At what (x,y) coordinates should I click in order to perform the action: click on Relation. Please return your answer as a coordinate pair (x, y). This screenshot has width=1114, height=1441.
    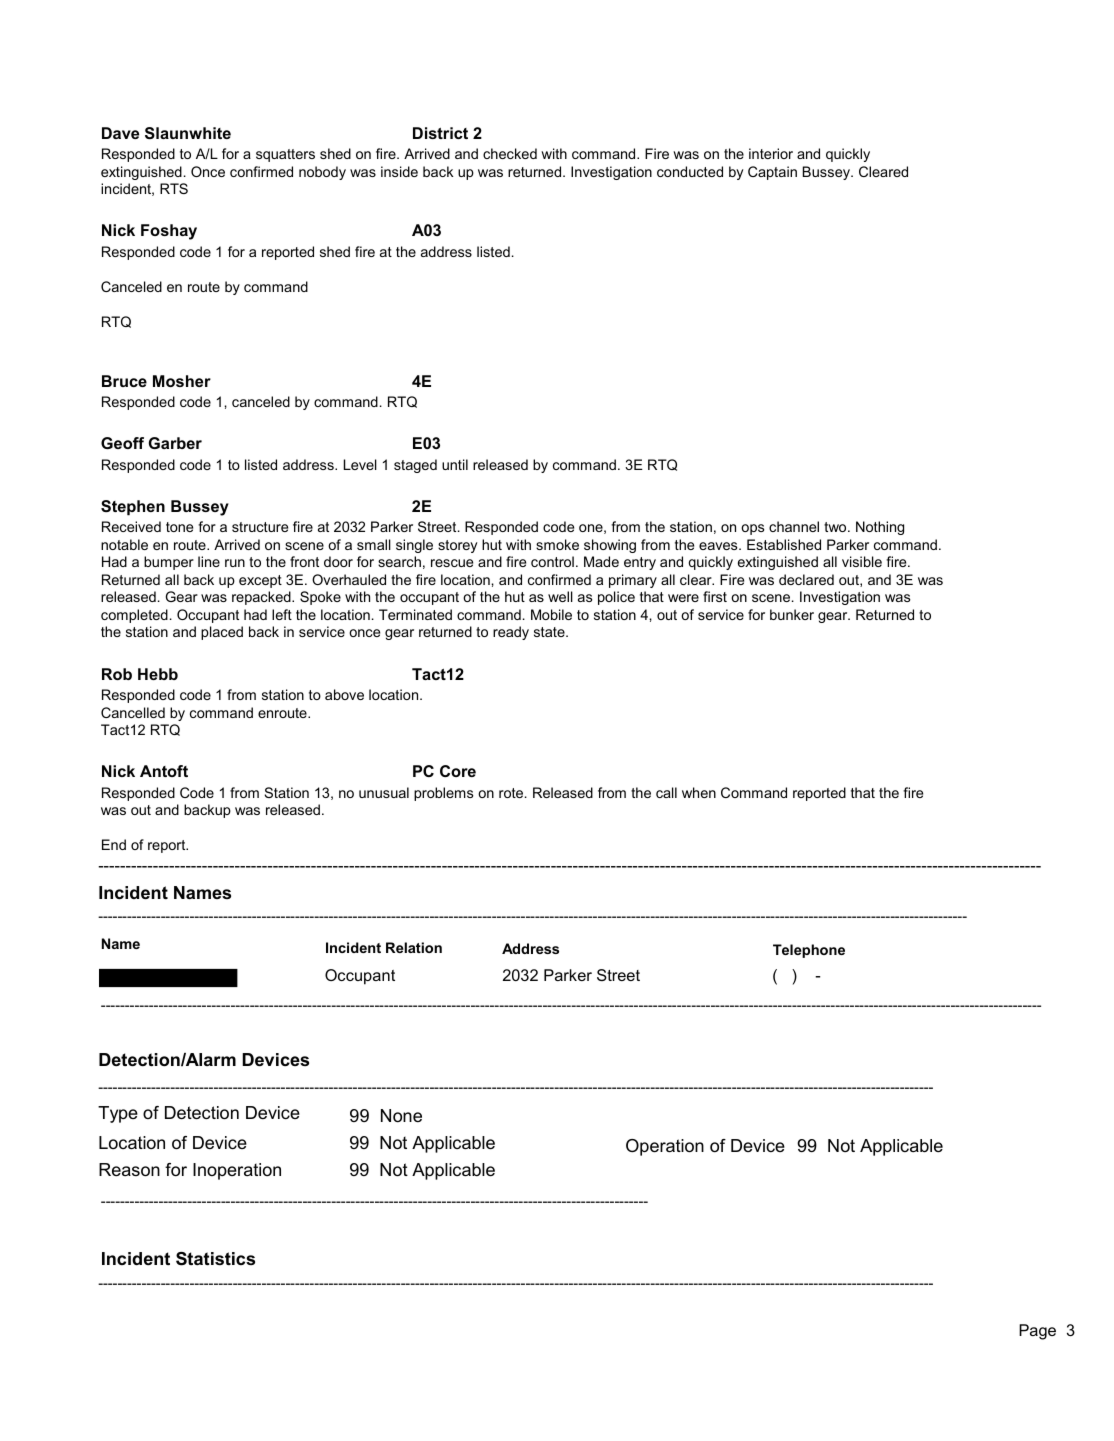
    Looking at the image, I should click on (414, 947).
